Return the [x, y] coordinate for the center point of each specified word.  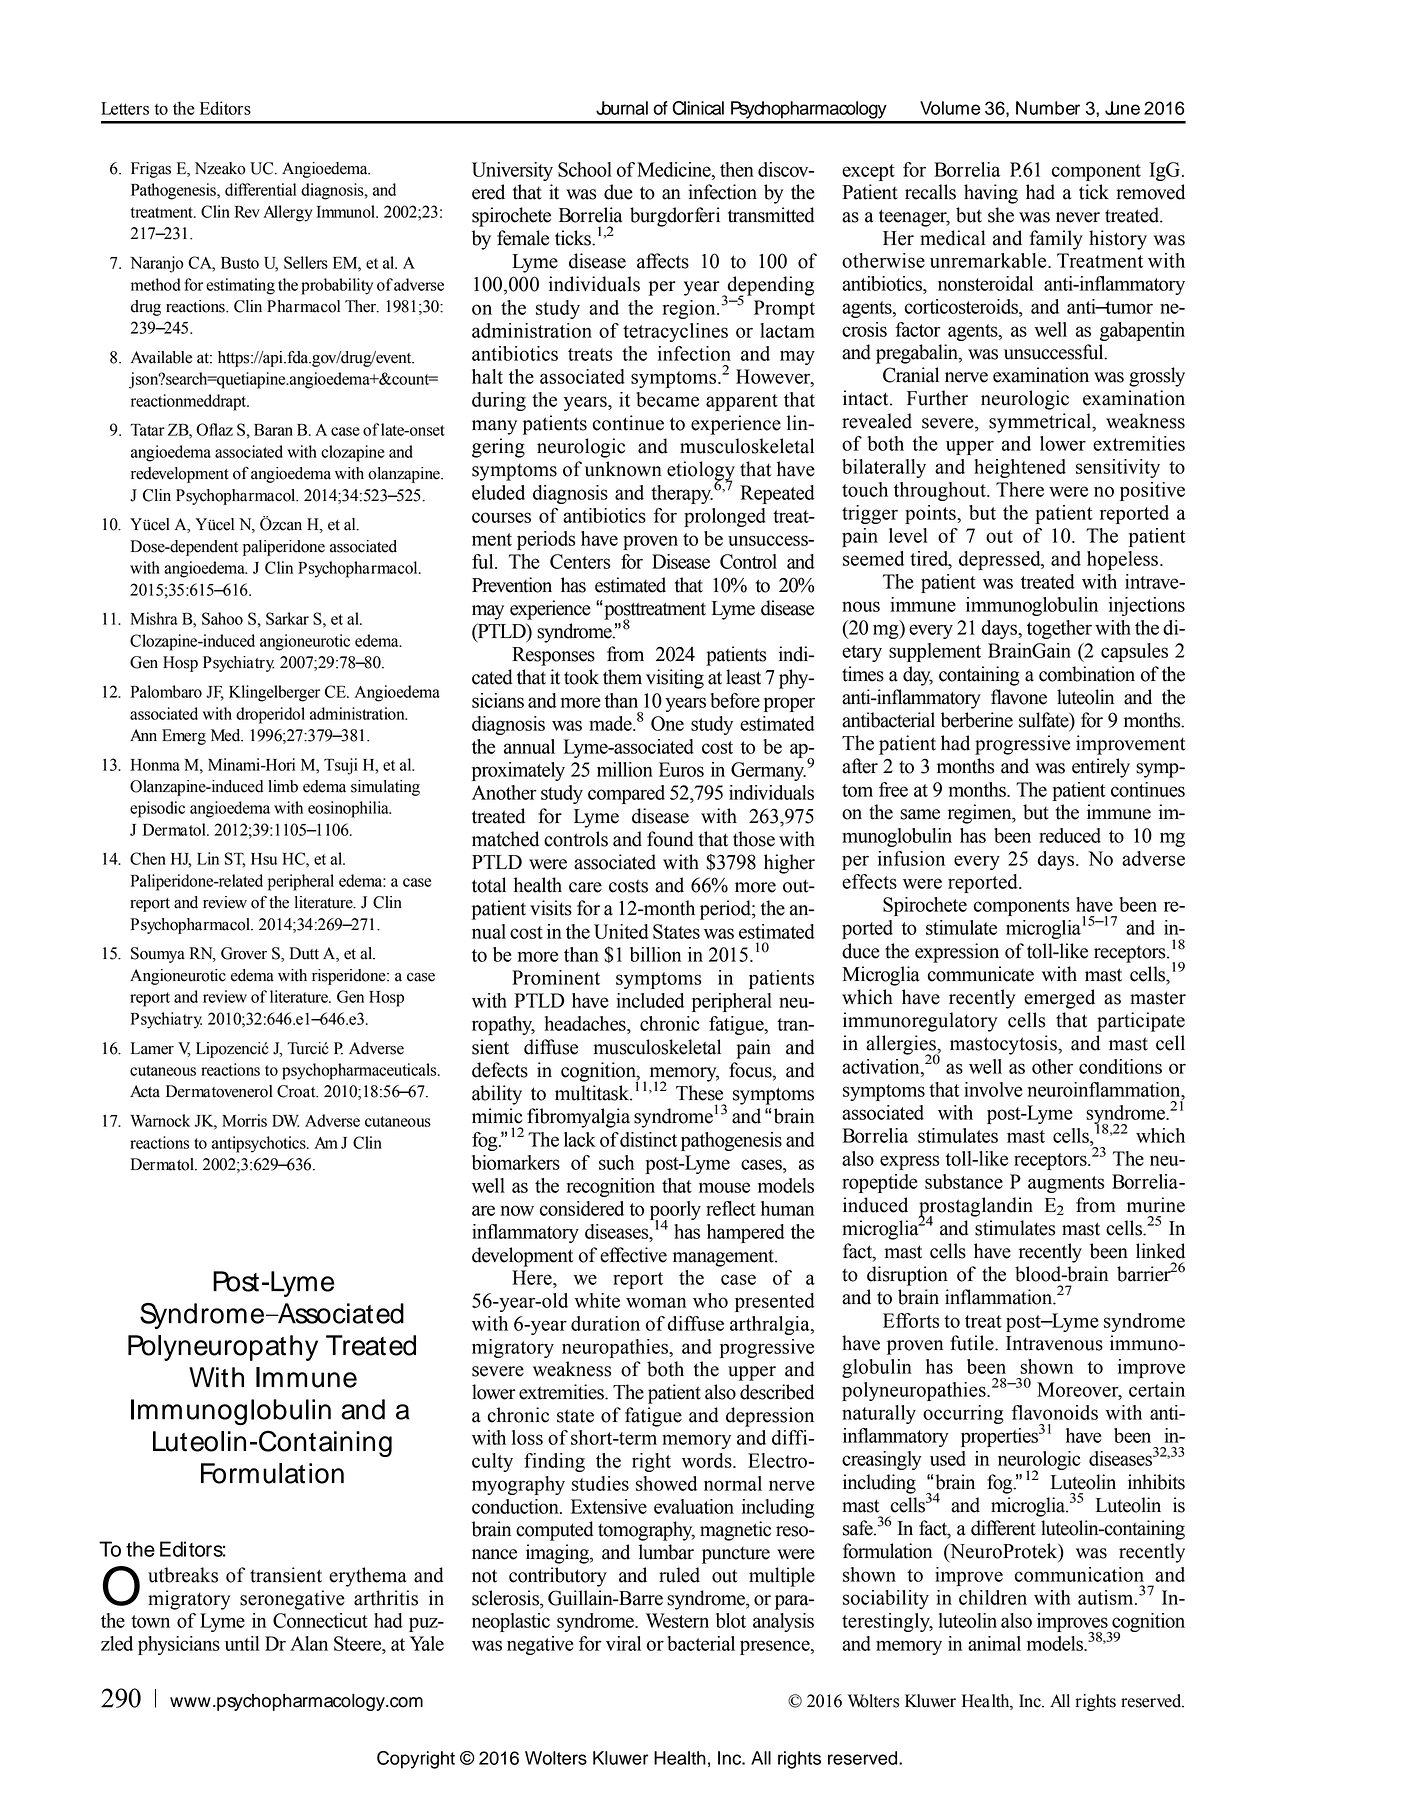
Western [677, 1620]
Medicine [675, 169]
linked [1160, 1251]
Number [1048, 108]
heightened [1020, 468]
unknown [623, 469]
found [670, 839]
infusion [911, 858]
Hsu [264, 859]
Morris [244, 1120]
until [242, 1643]
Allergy [288, 213]
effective [633, 1255]
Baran [273, 430]
